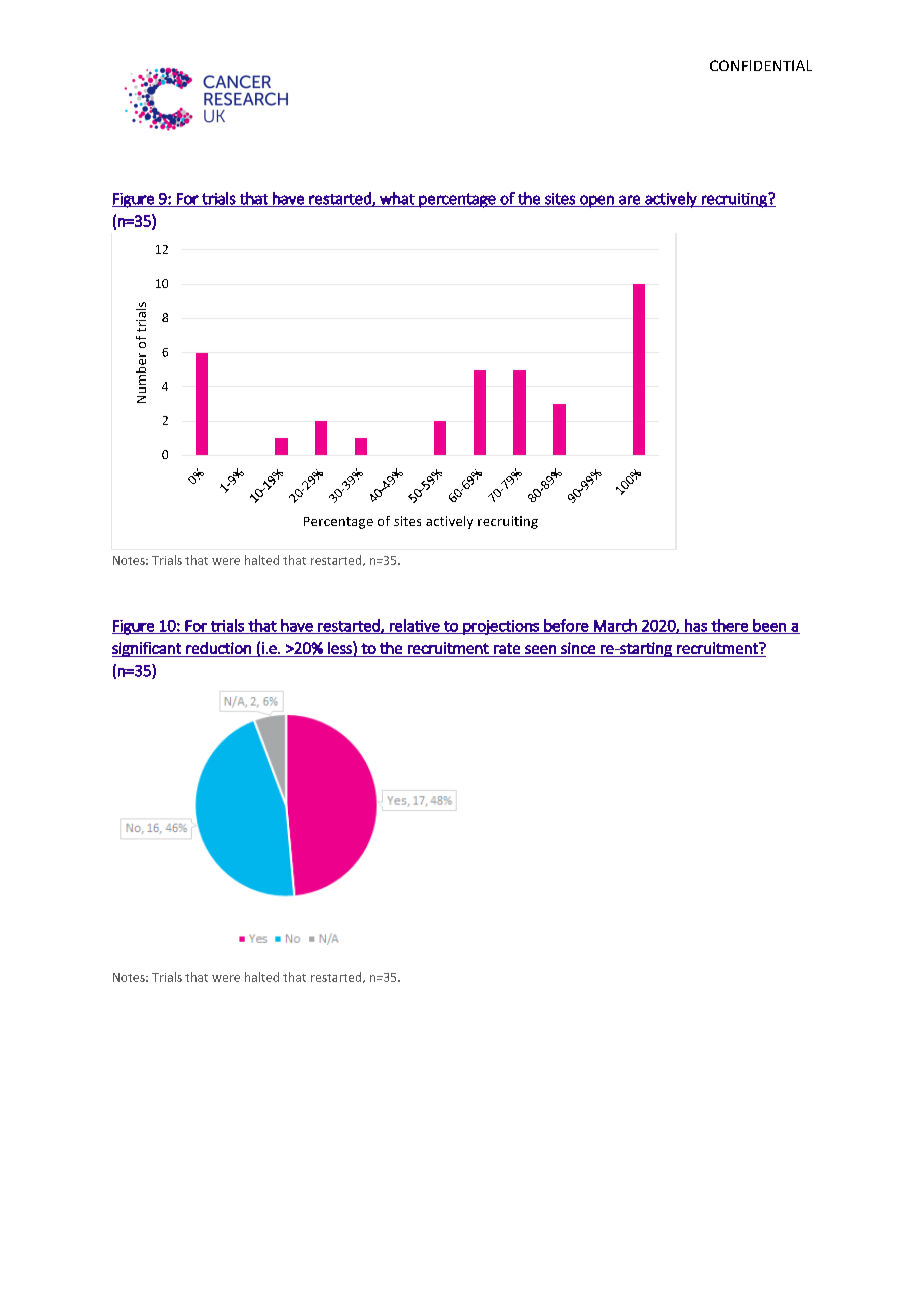 This screenshot has width=924, height=1308. What do you see at coordinates (397, 199) in the screenshot?
I see `what` at bounding box center [397, 199].
